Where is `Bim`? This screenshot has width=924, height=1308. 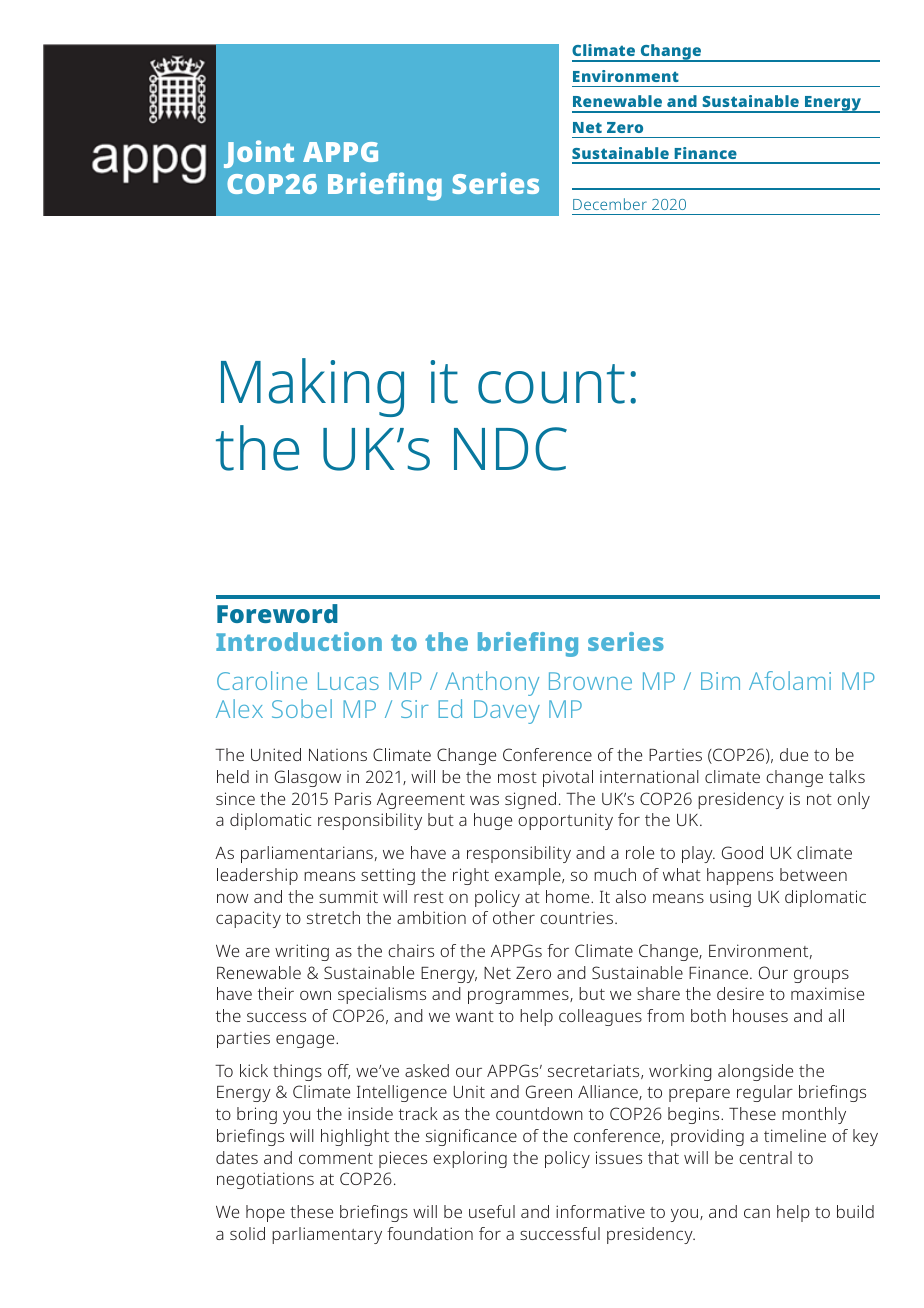 Bim is located at coordinates (720, 681).
